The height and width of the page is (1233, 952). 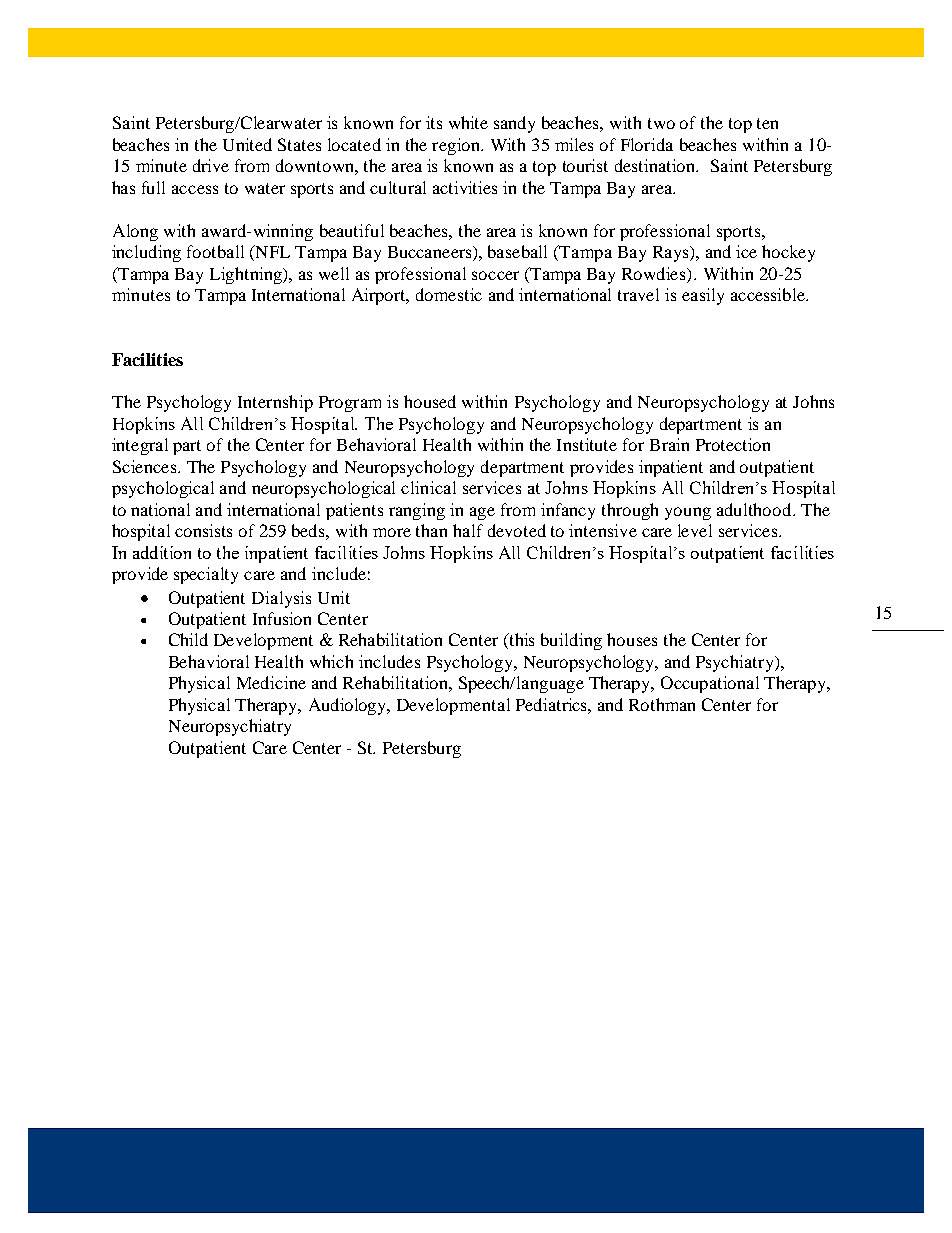 I want to click on easily, so click(x=703, y=296).
